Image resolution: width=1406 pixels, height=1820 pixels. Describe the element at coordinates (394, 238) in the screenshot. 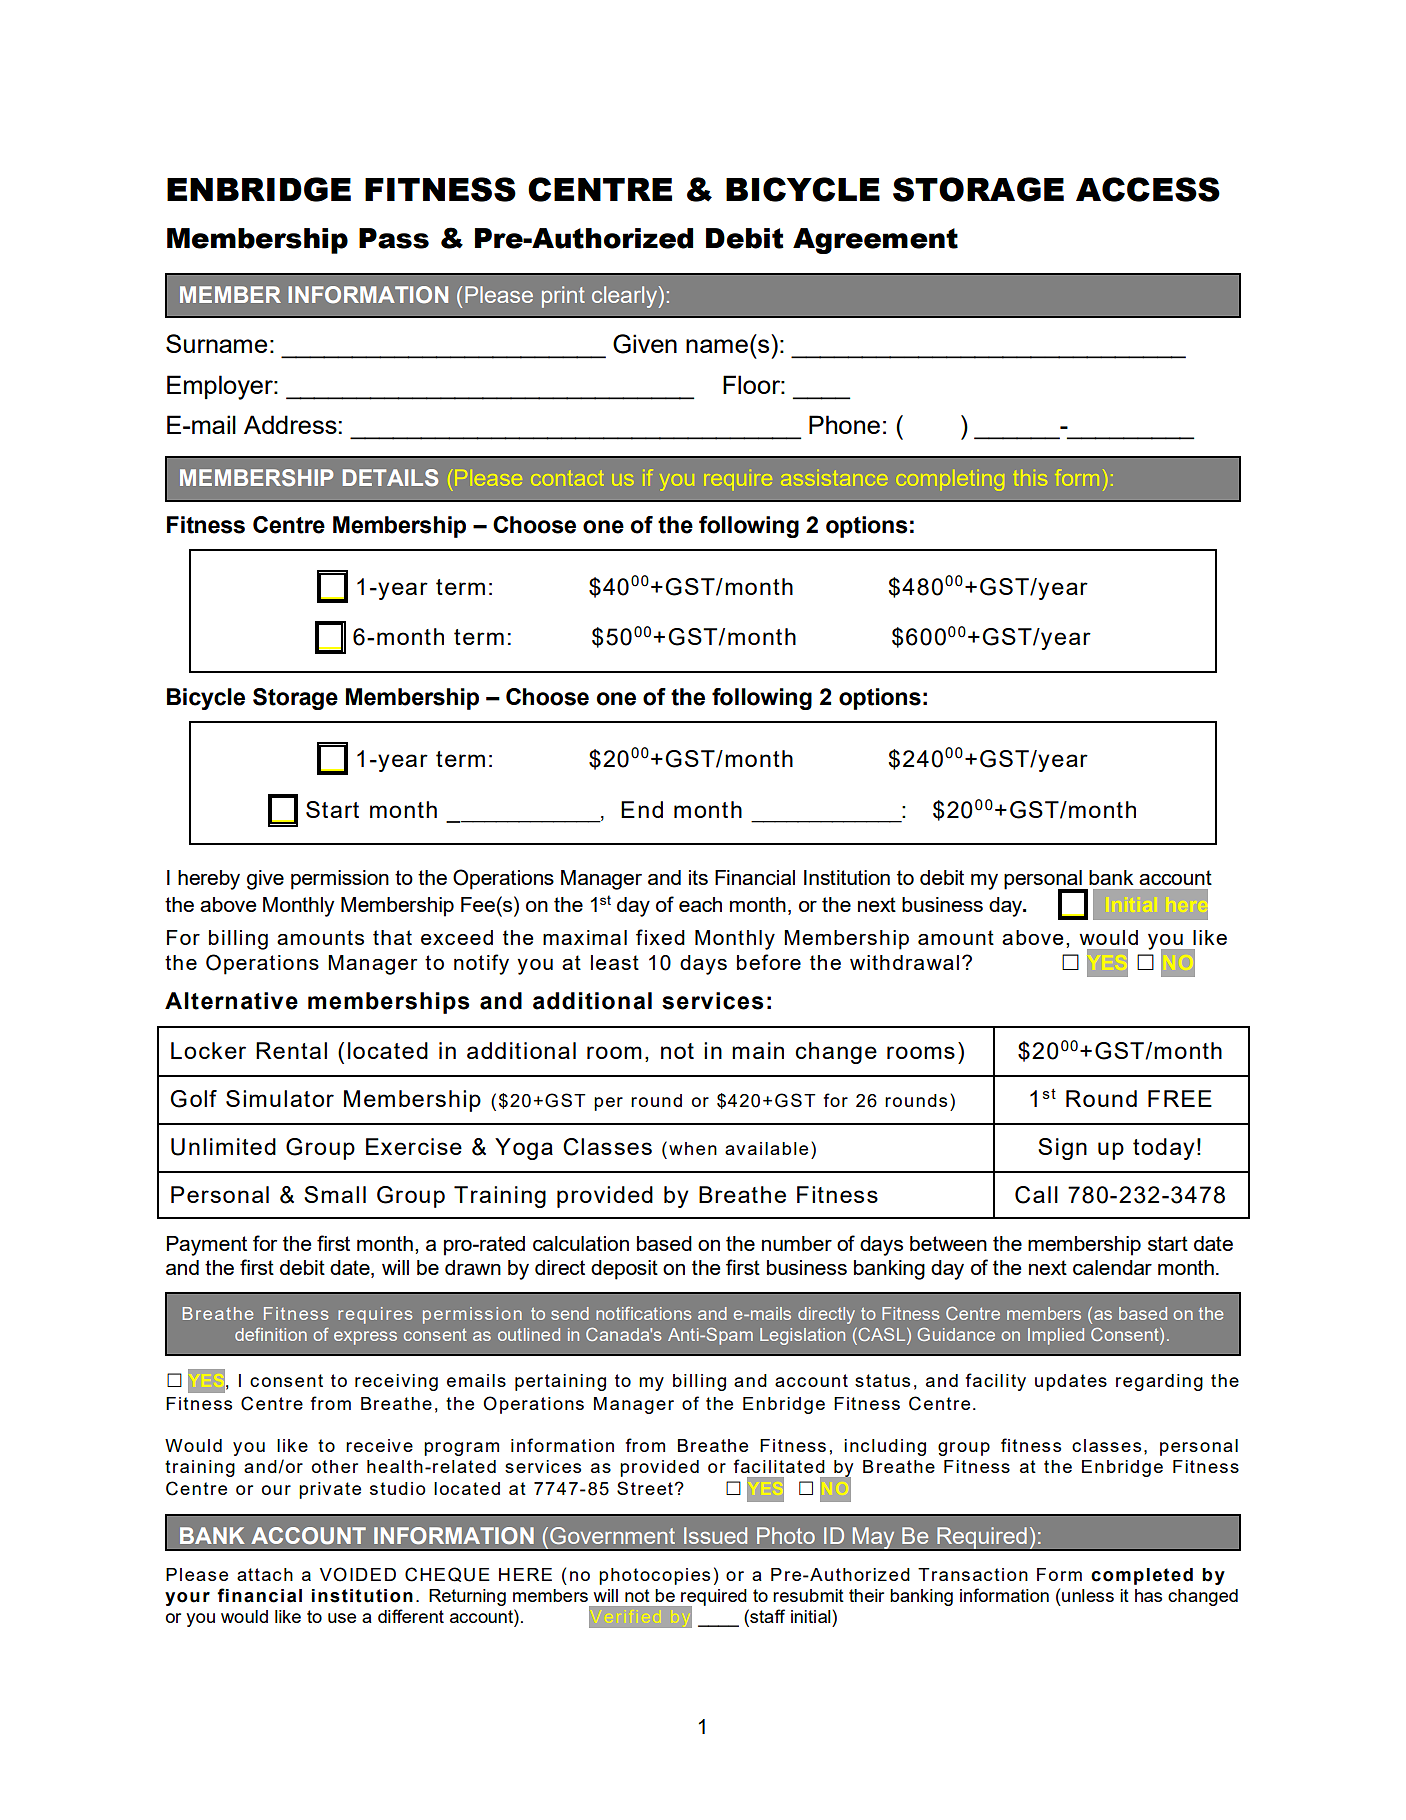

I see `Pass` at that location.
